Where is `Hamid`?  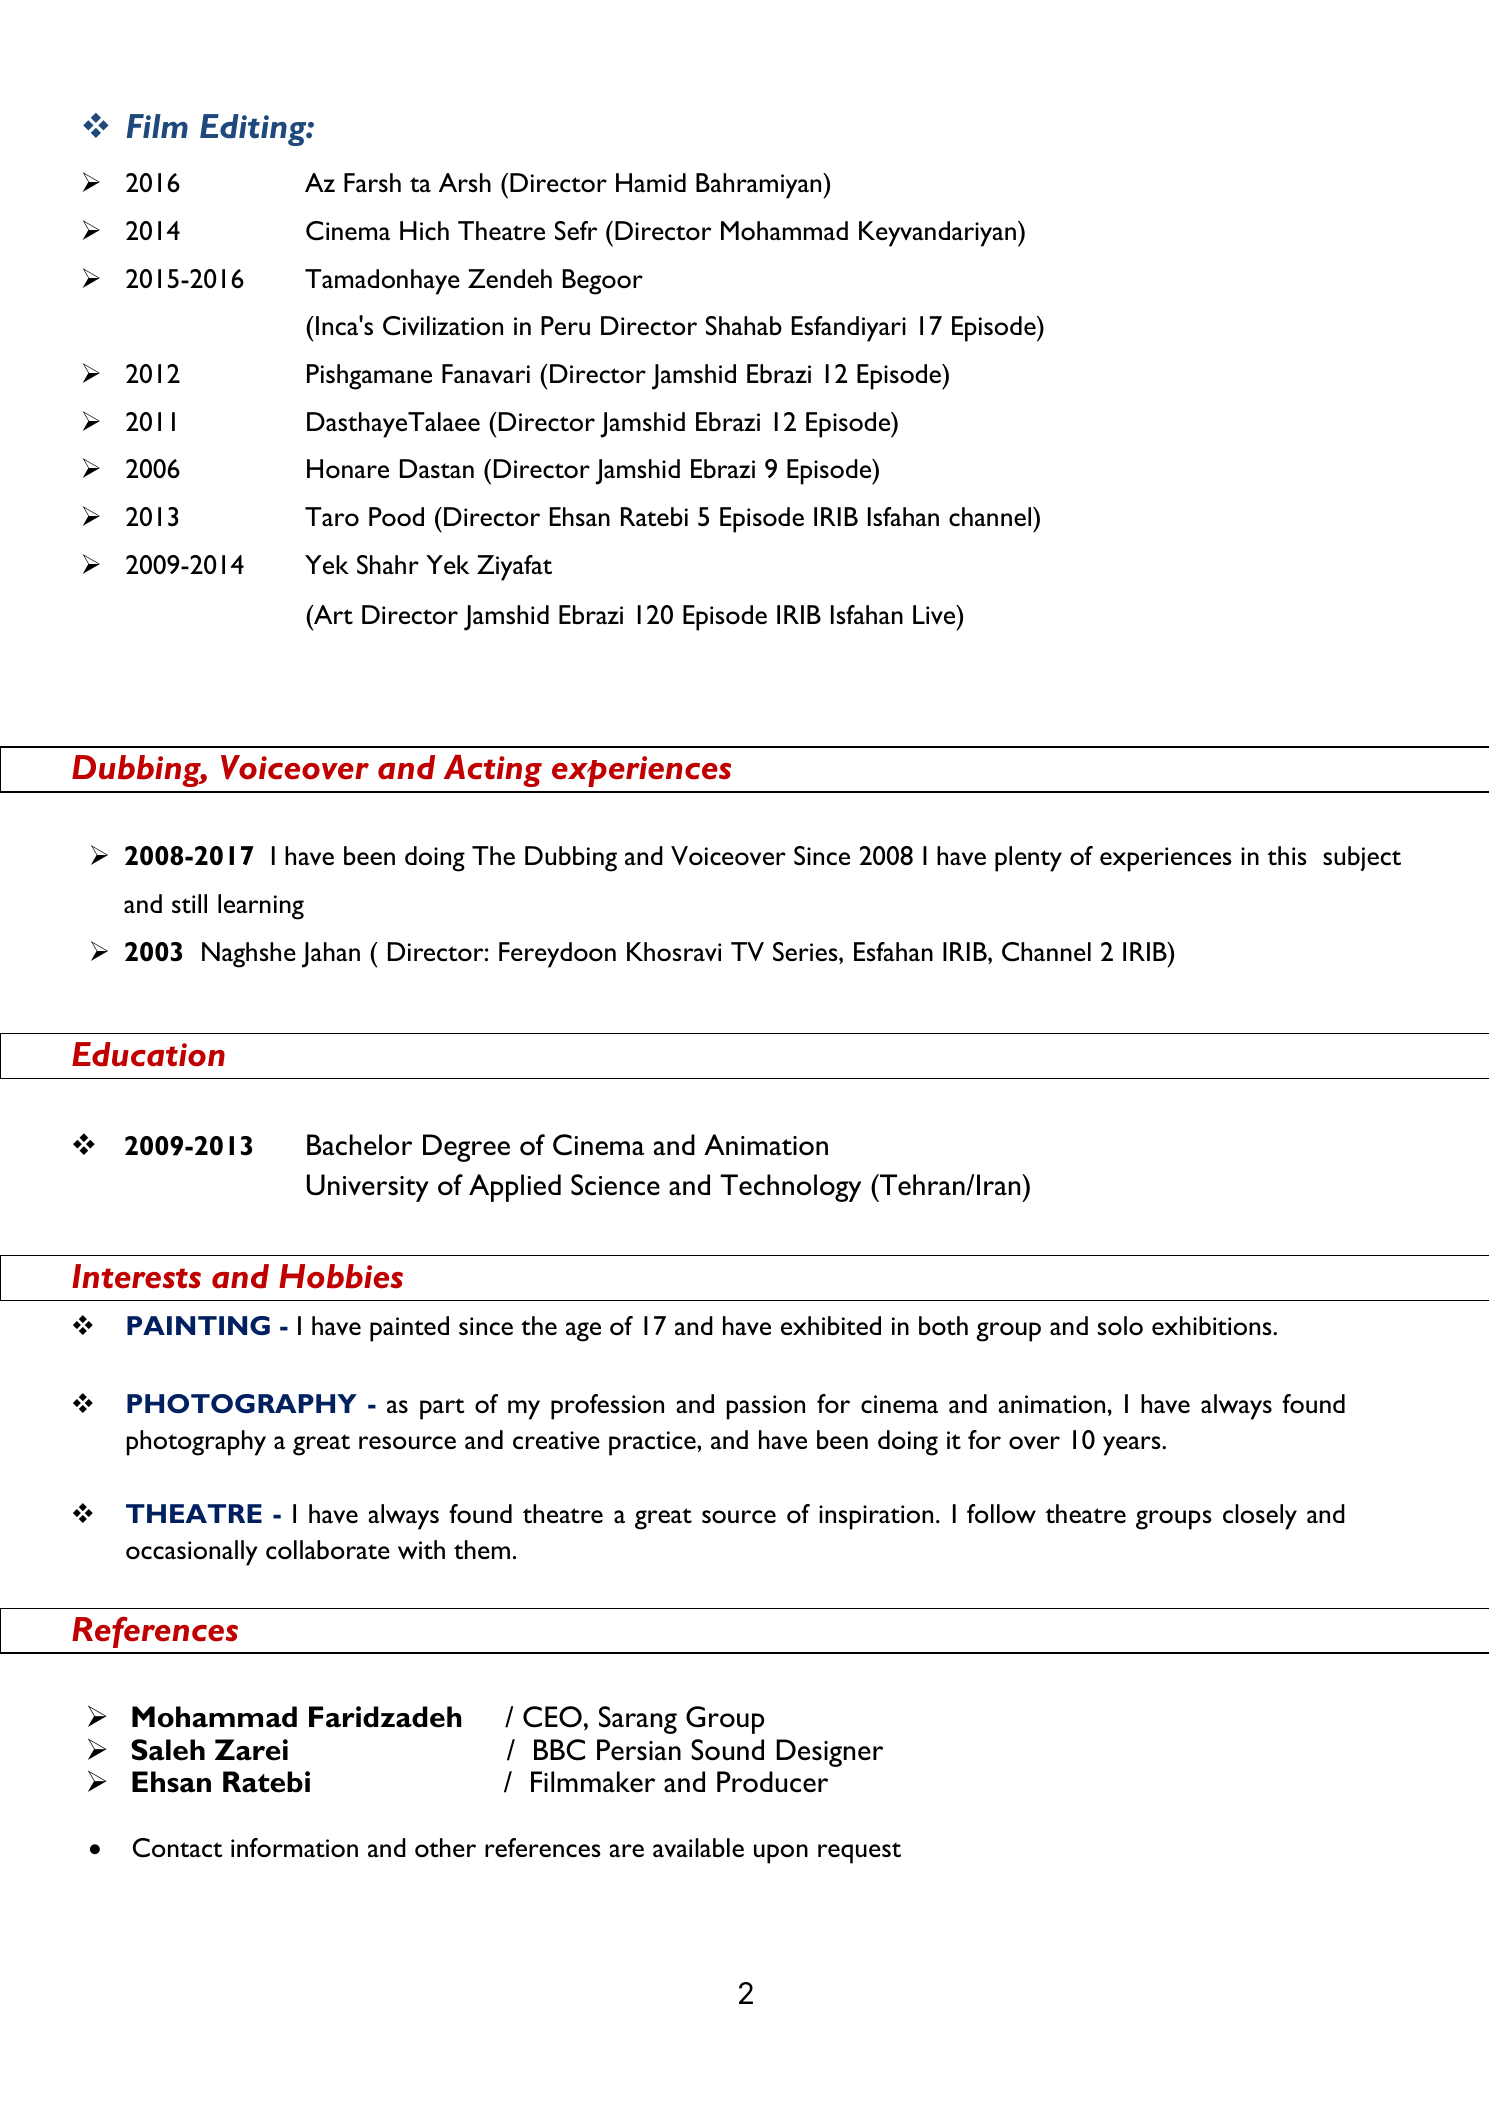
Hamid is located at coordinates (651, 182).
